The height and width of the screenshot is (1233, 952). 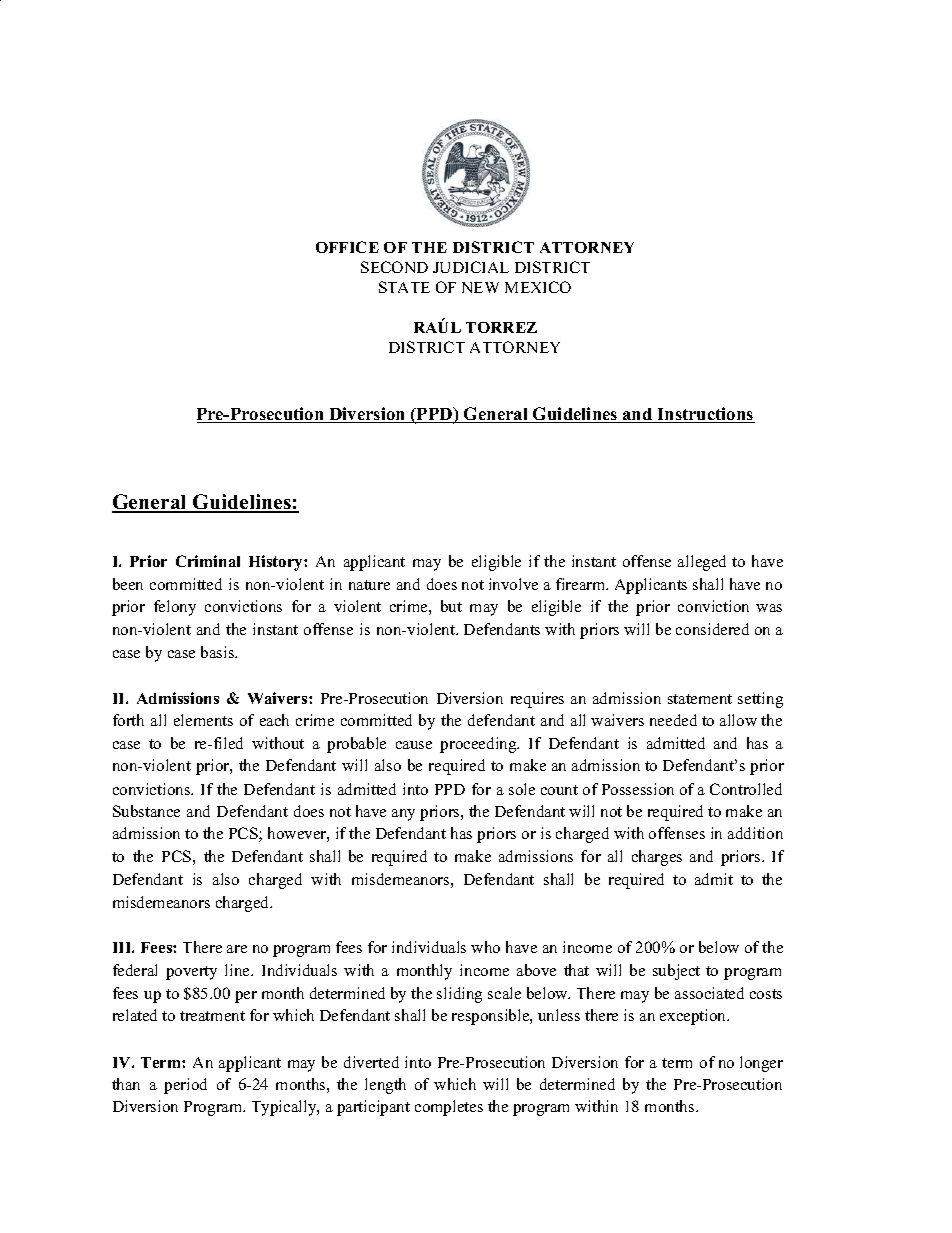 What do you see at coordinates (449, 1108) in the screenshot?
I see `completes` at bounding box center [449, 1108].
